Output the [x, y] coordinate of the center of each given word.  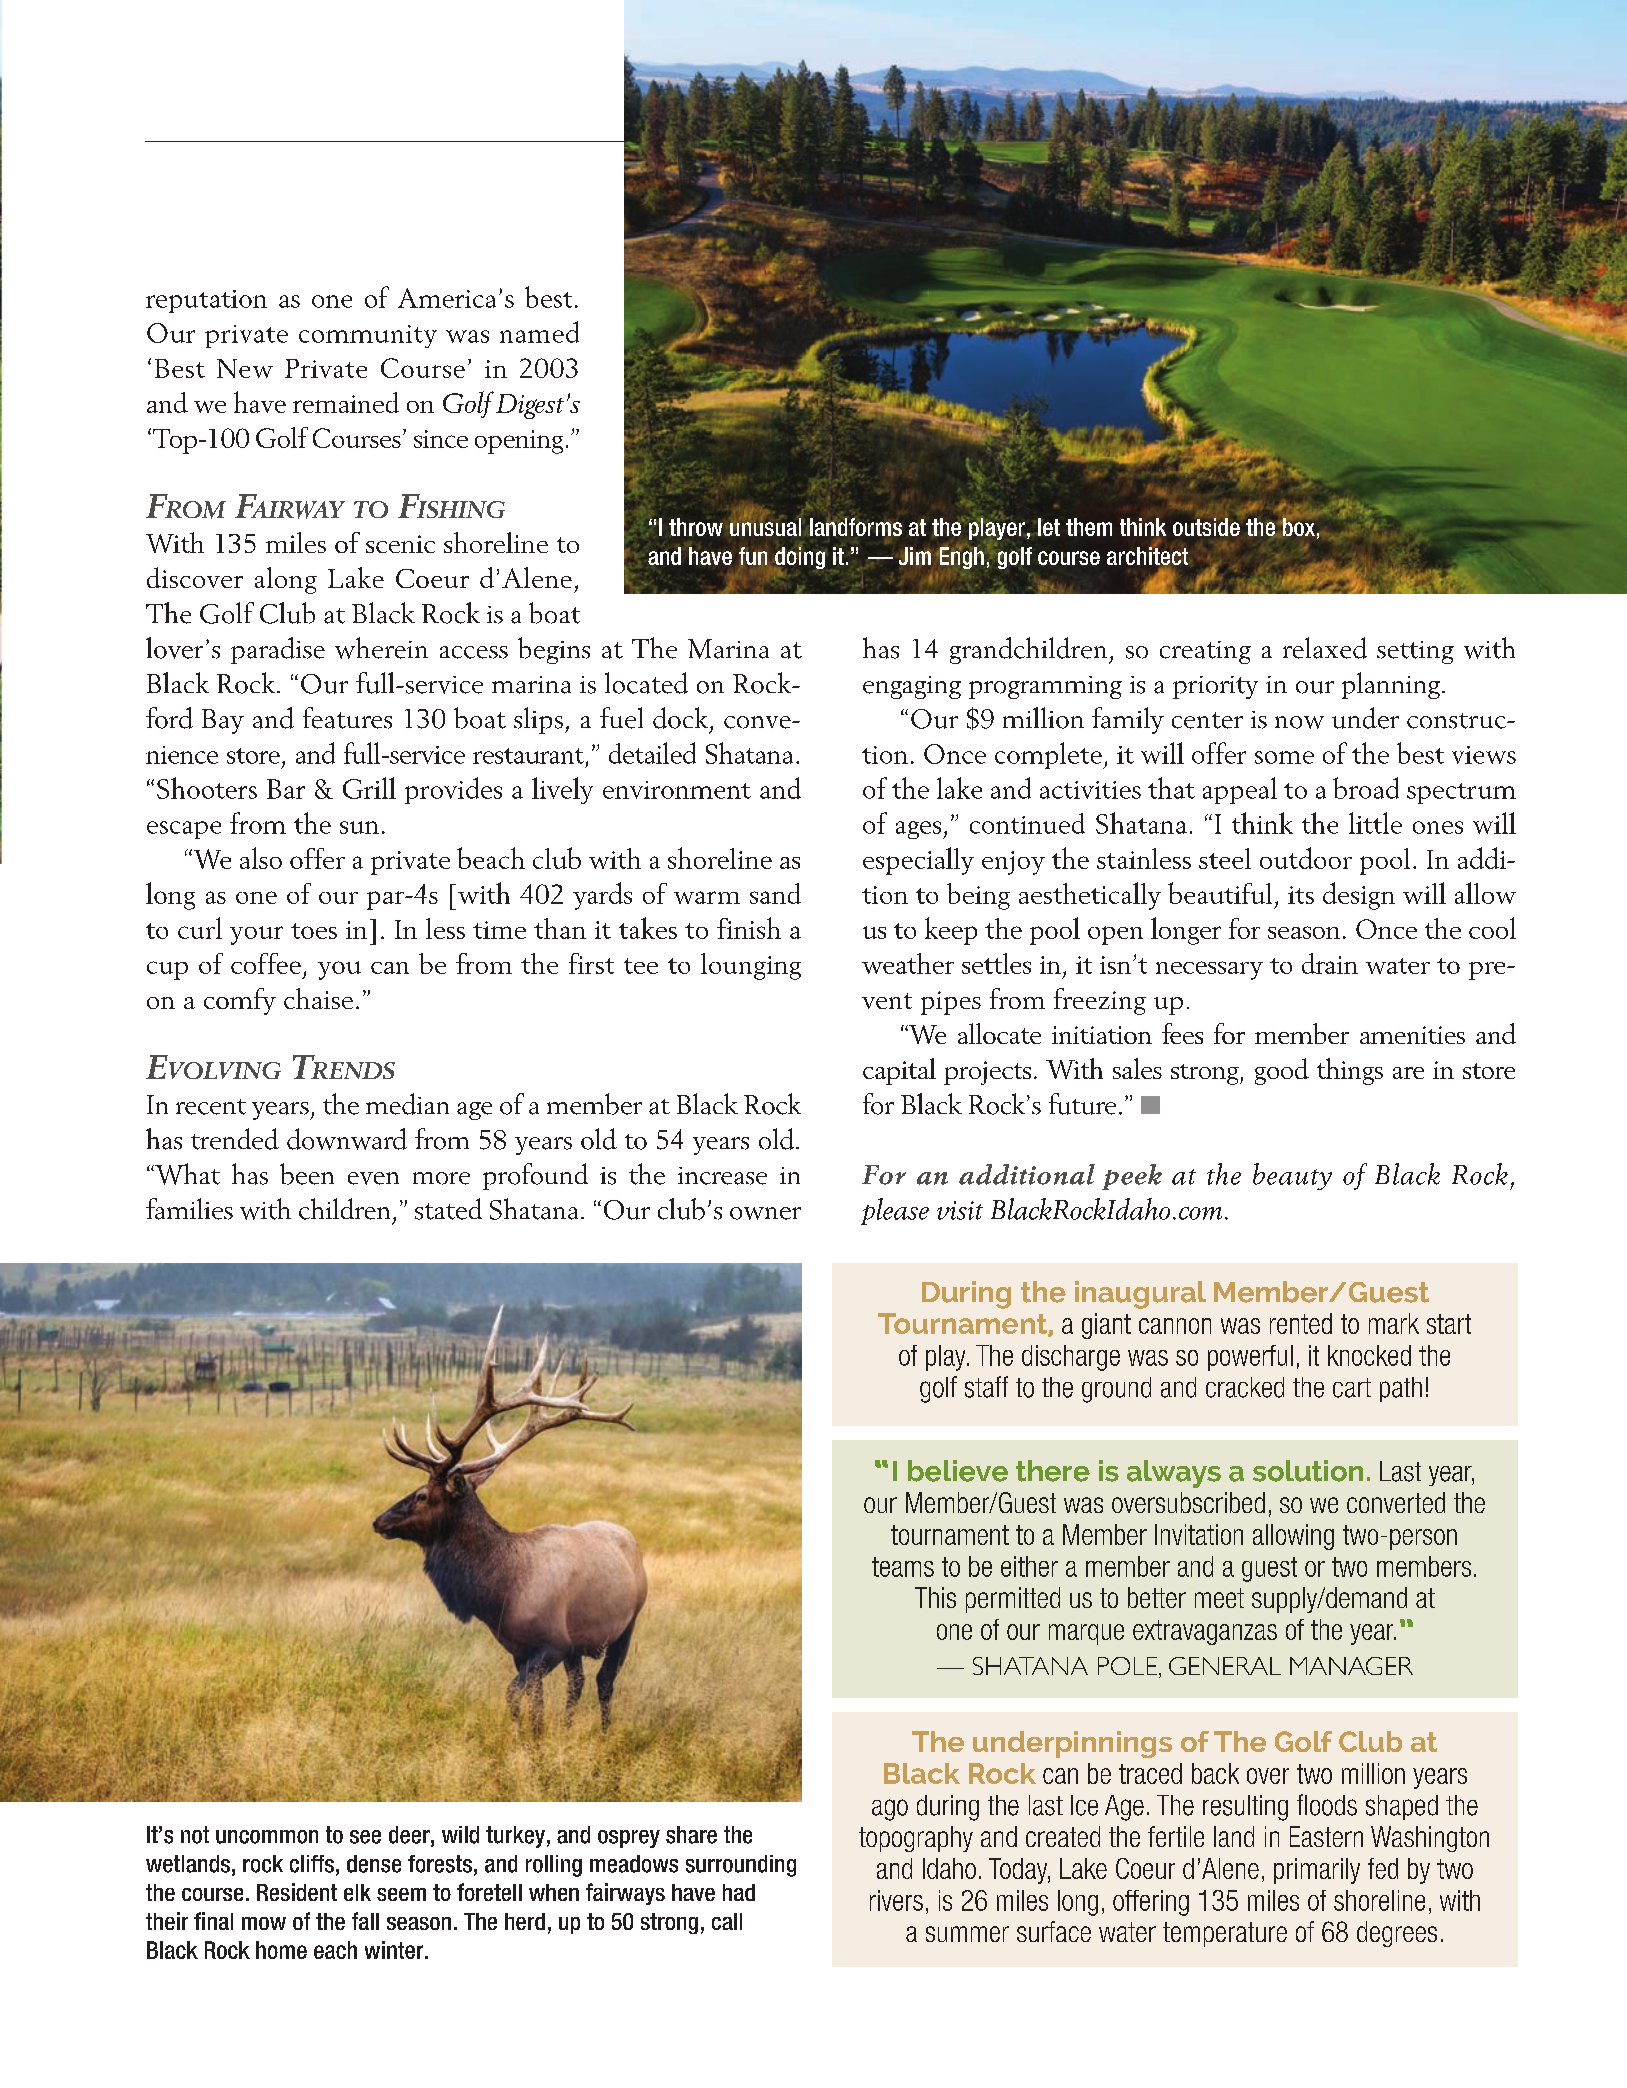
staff [986, 1387]
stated [448, 1209]
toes [314, 931]
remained [346, 402]
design [1359, 896]
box [1299, 527]
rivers [896, 1900]
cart [1352, 1388]
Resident [297, 1892]
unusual [765, 526]
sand [775, 893]
